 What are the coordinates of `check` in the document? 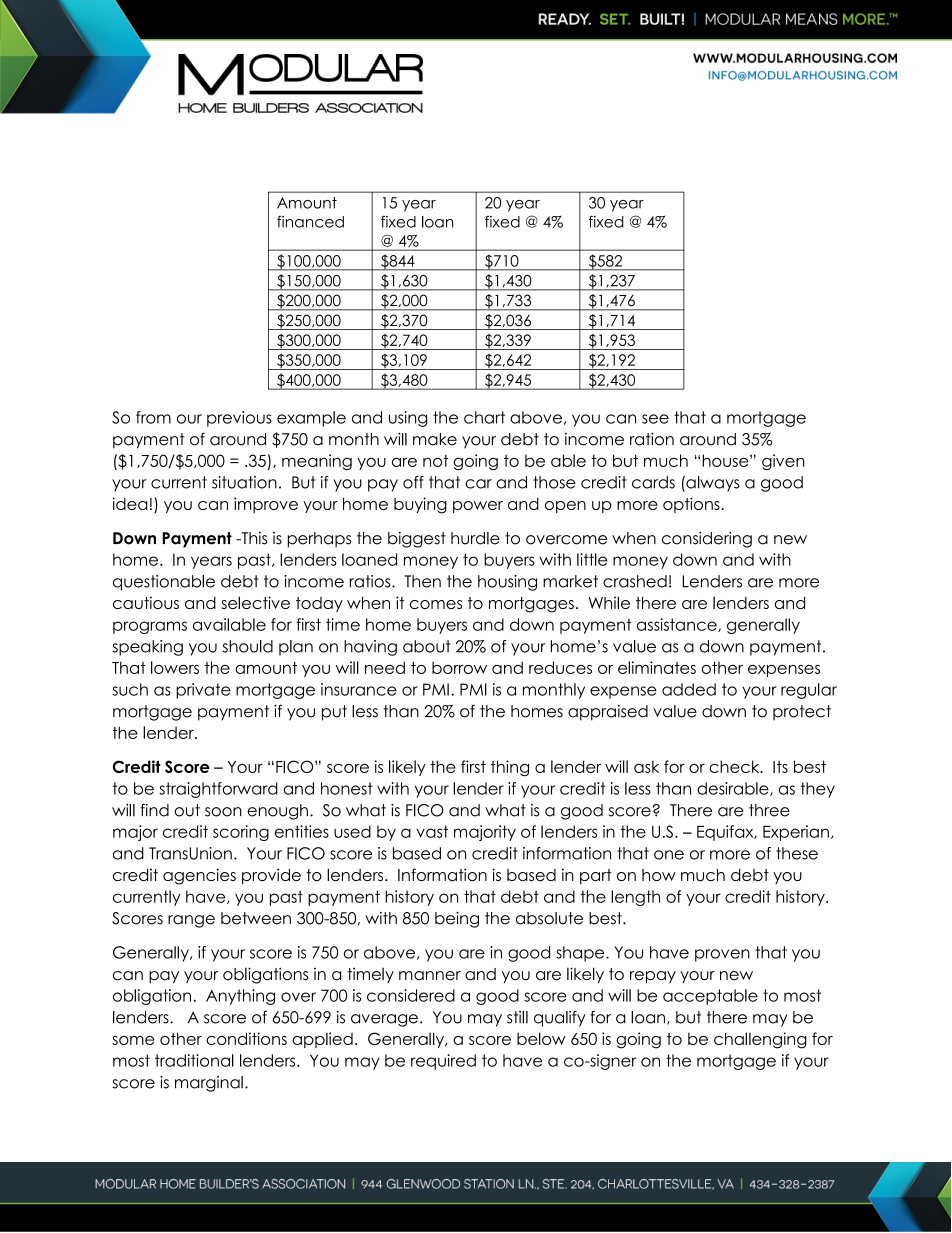 It's located at (735, 766).
